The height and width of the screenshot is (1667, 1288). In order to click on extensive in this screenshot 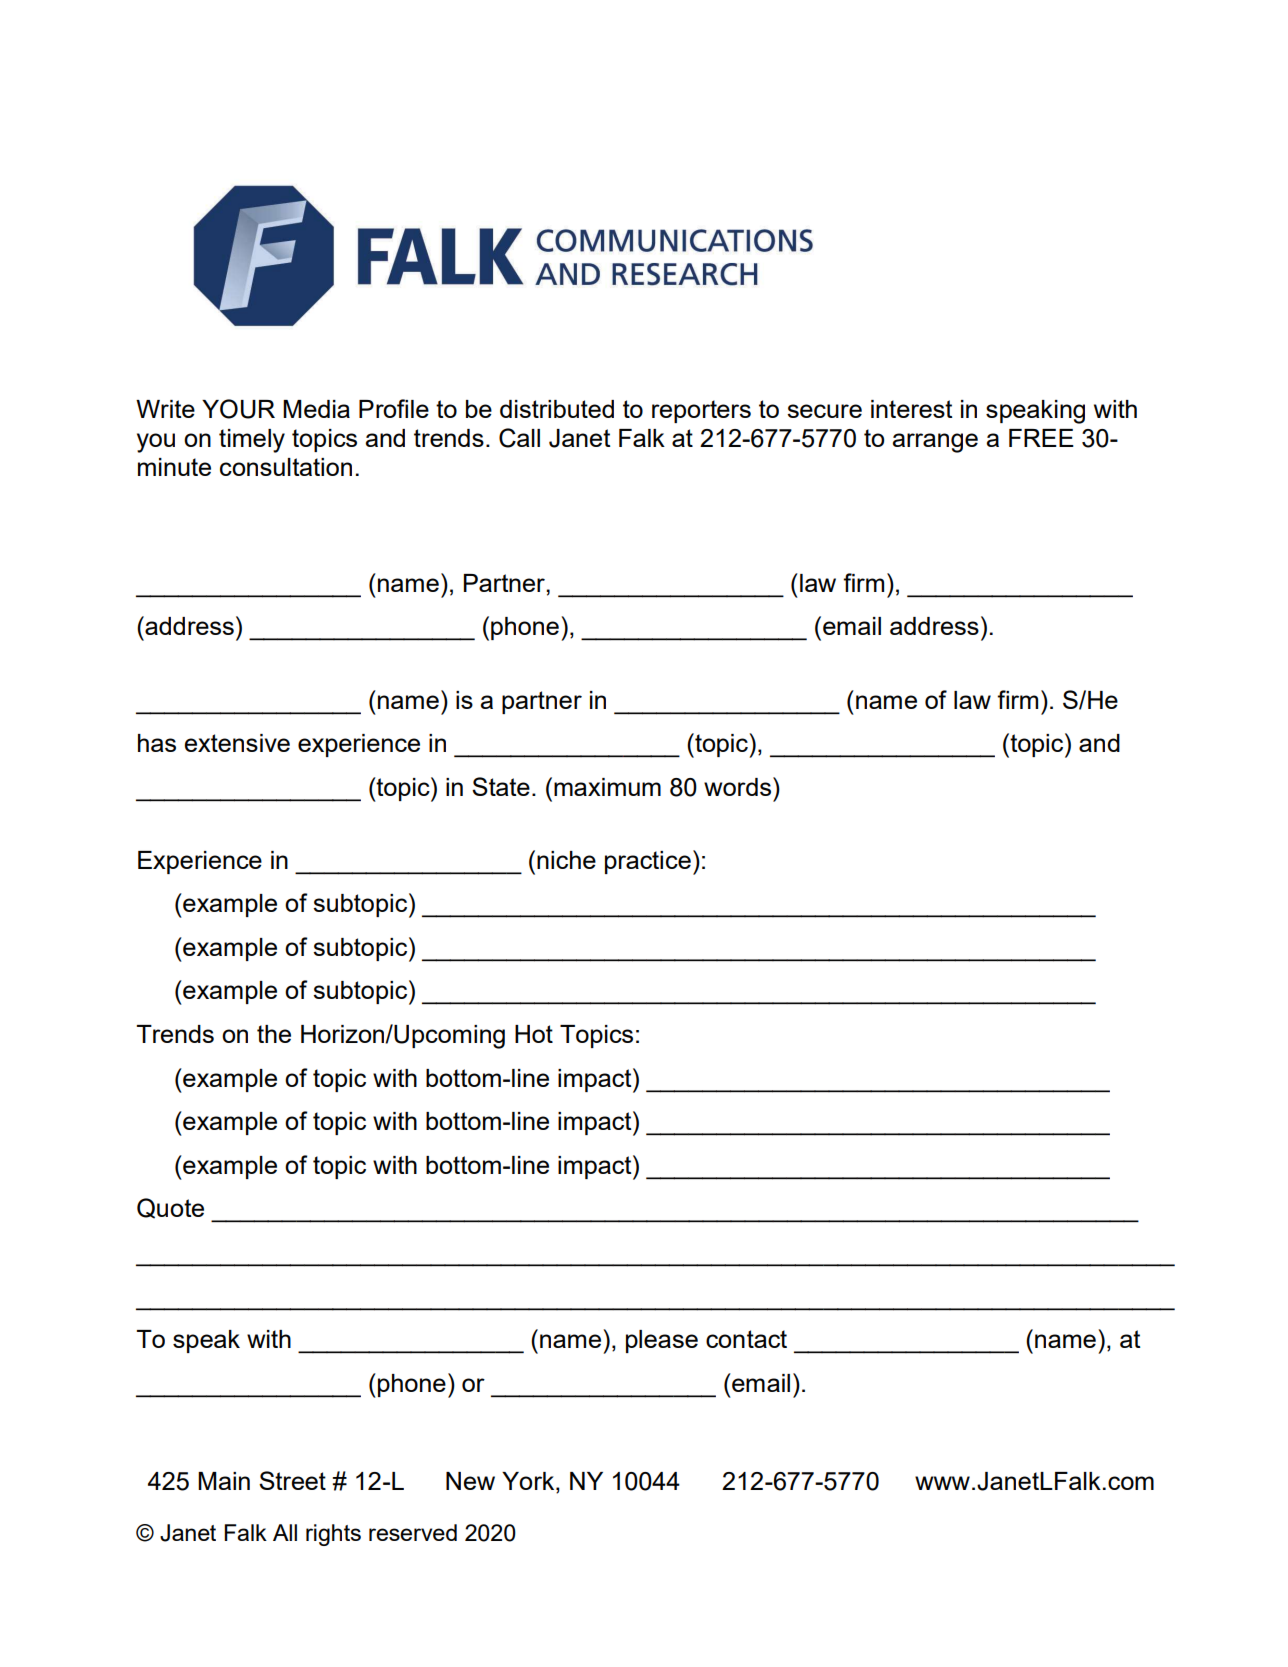, I will do `click(237, 743)`.
